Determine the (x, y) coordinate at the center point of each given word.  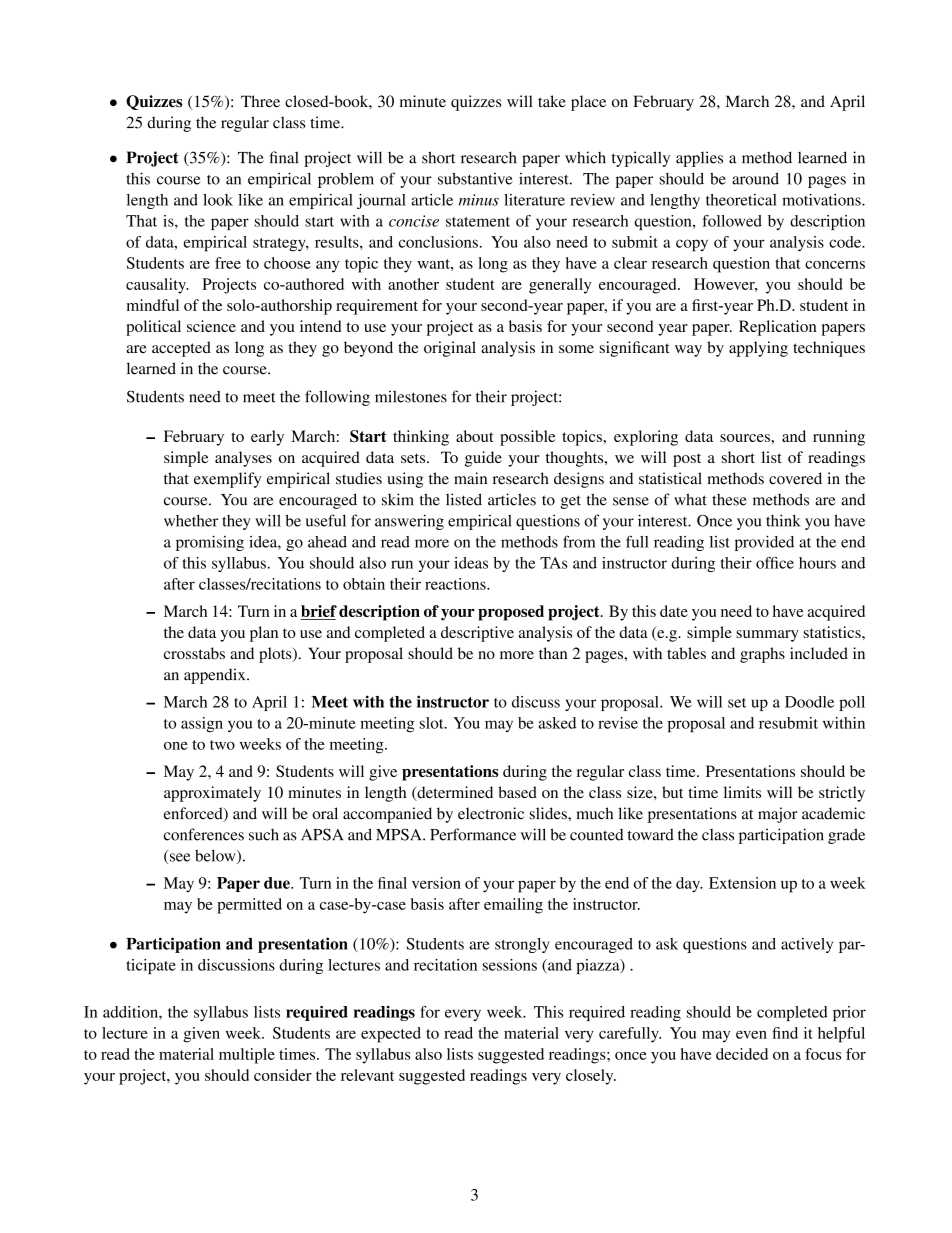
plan (264, 634)
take (552, 101)
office (775, 563)
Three (260, 101)
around (755, 178)
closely (591, 1077)
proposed (511, 613)
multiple (247, 1056)
